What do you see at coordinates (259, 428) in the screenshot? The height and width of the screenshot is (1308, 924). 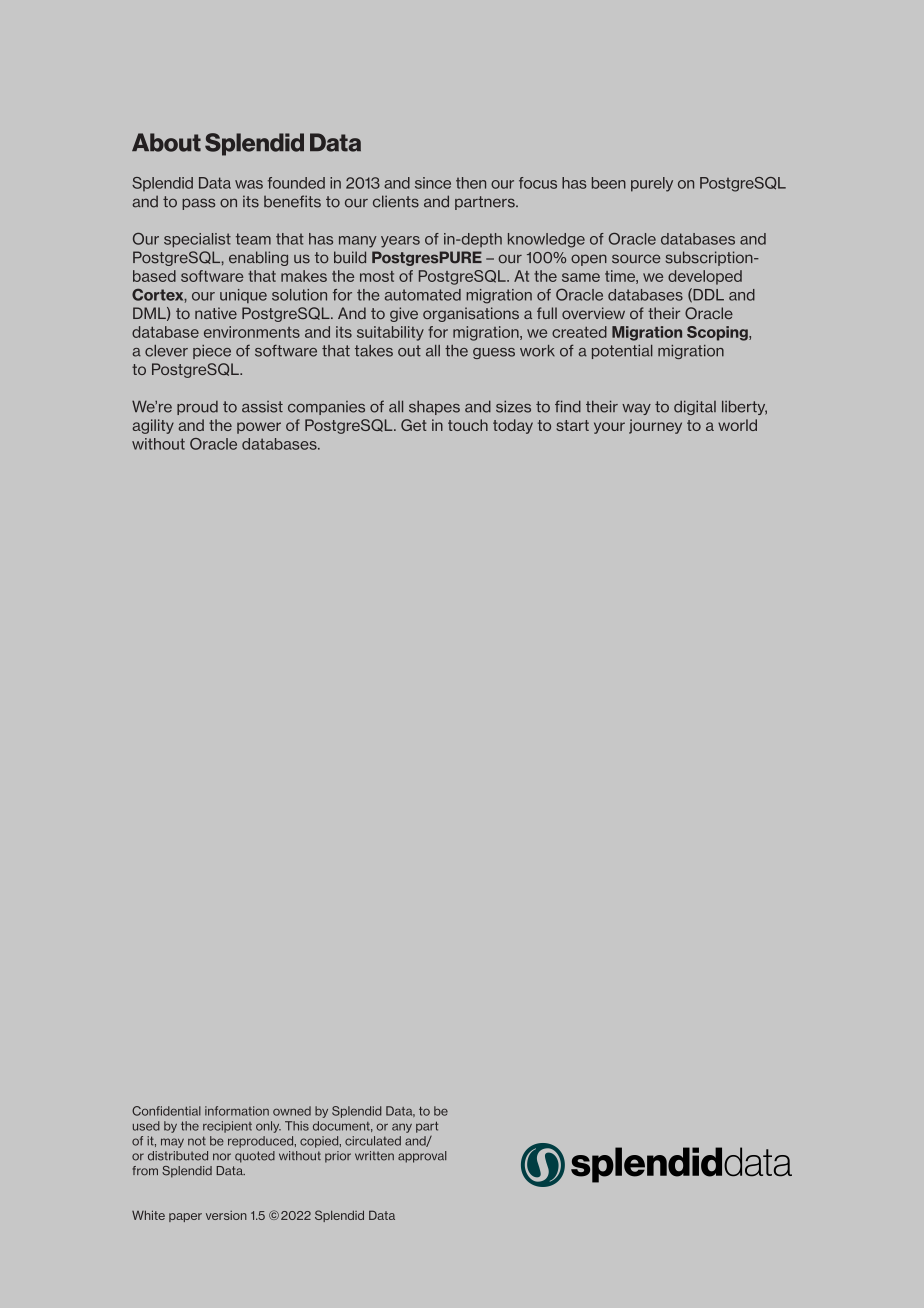 I see `power` at bounding box center [259, 428].
